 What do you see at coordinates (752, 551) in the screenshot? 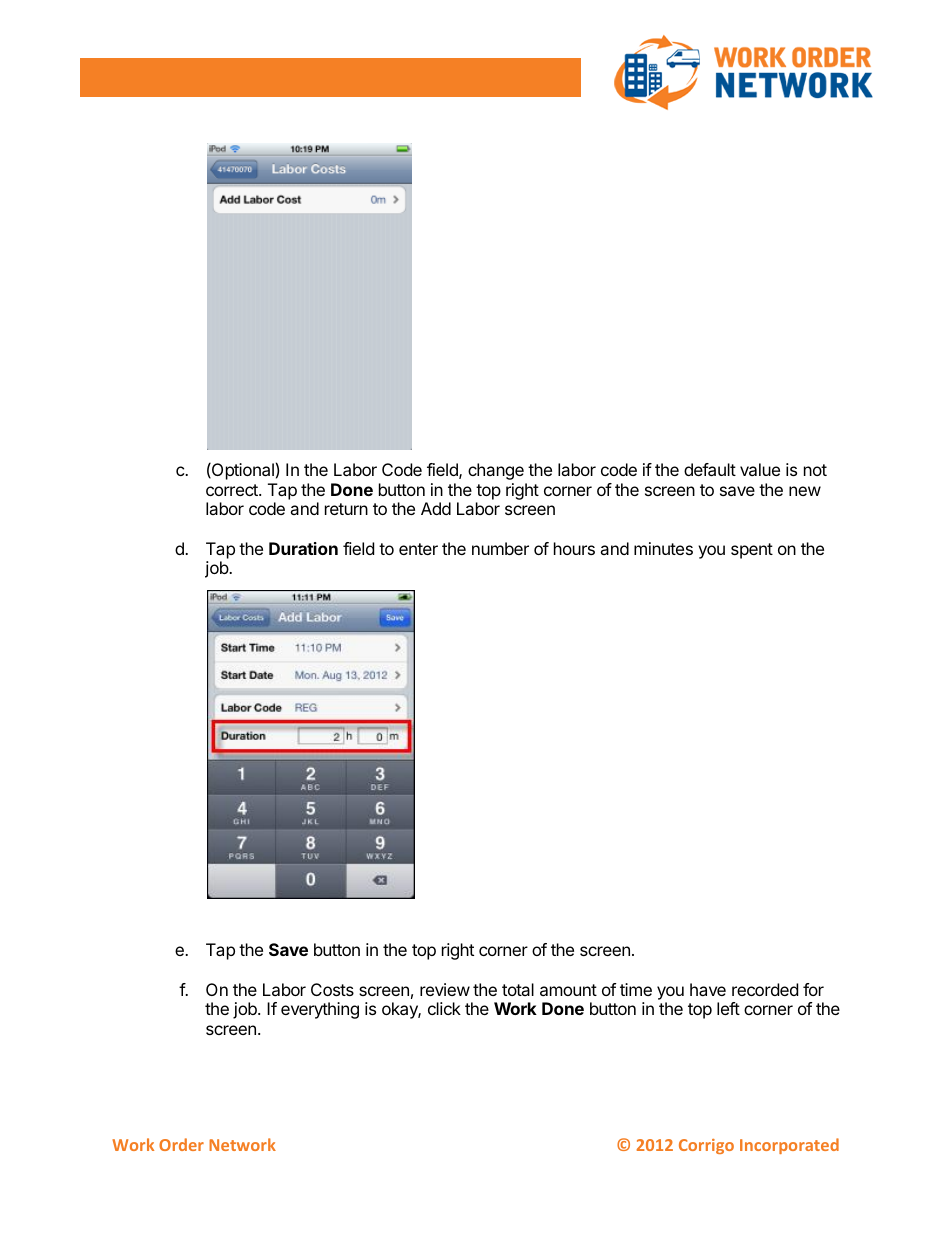
I see `spent` at bounding box center [752, 551].
